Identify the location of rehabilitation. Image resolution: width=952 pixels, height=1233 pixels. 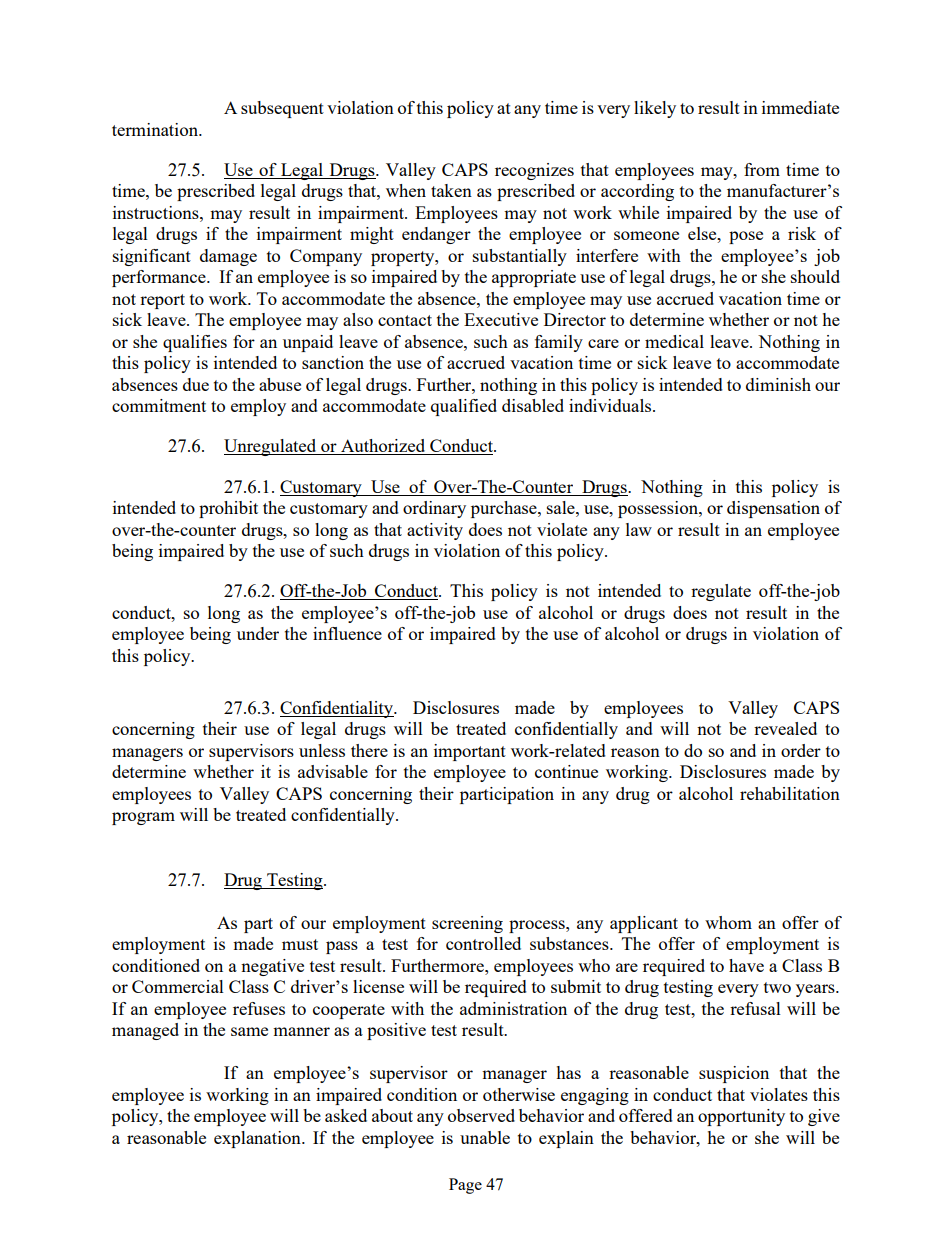
(790, 793).
